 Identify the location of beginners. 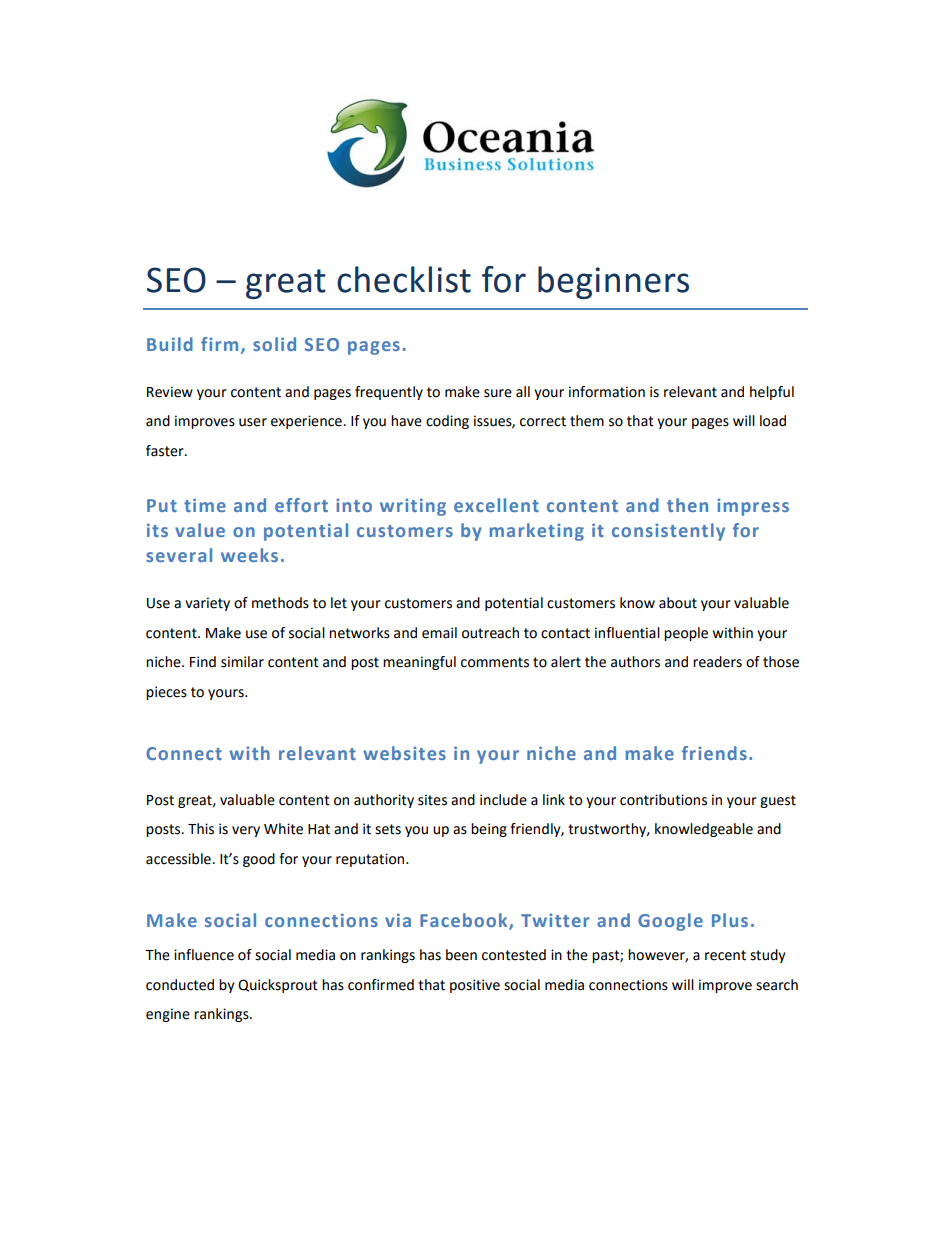
(613, 282).
